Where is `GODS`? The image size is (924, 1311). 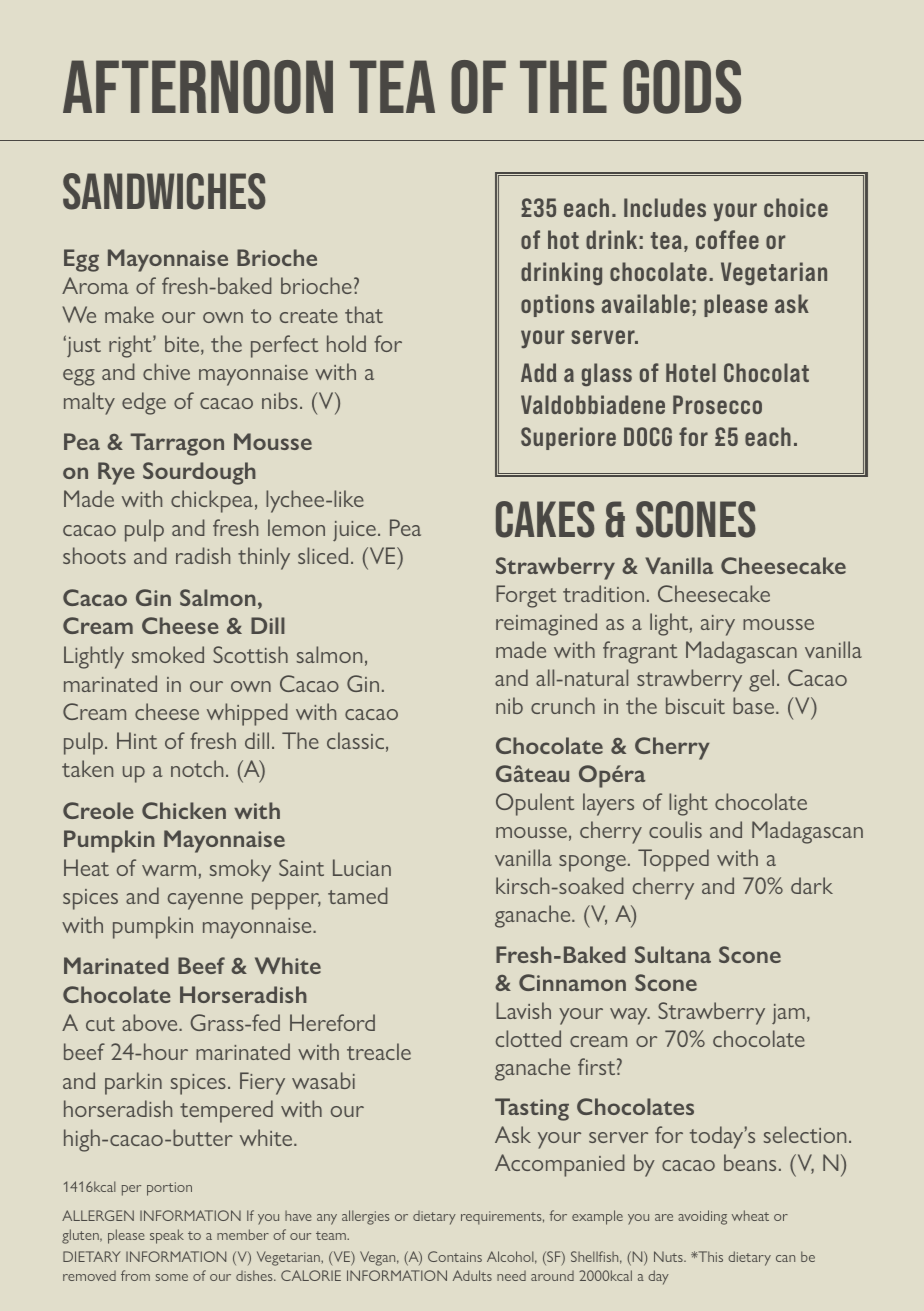
GODS is located at coordinates (682, 87).
